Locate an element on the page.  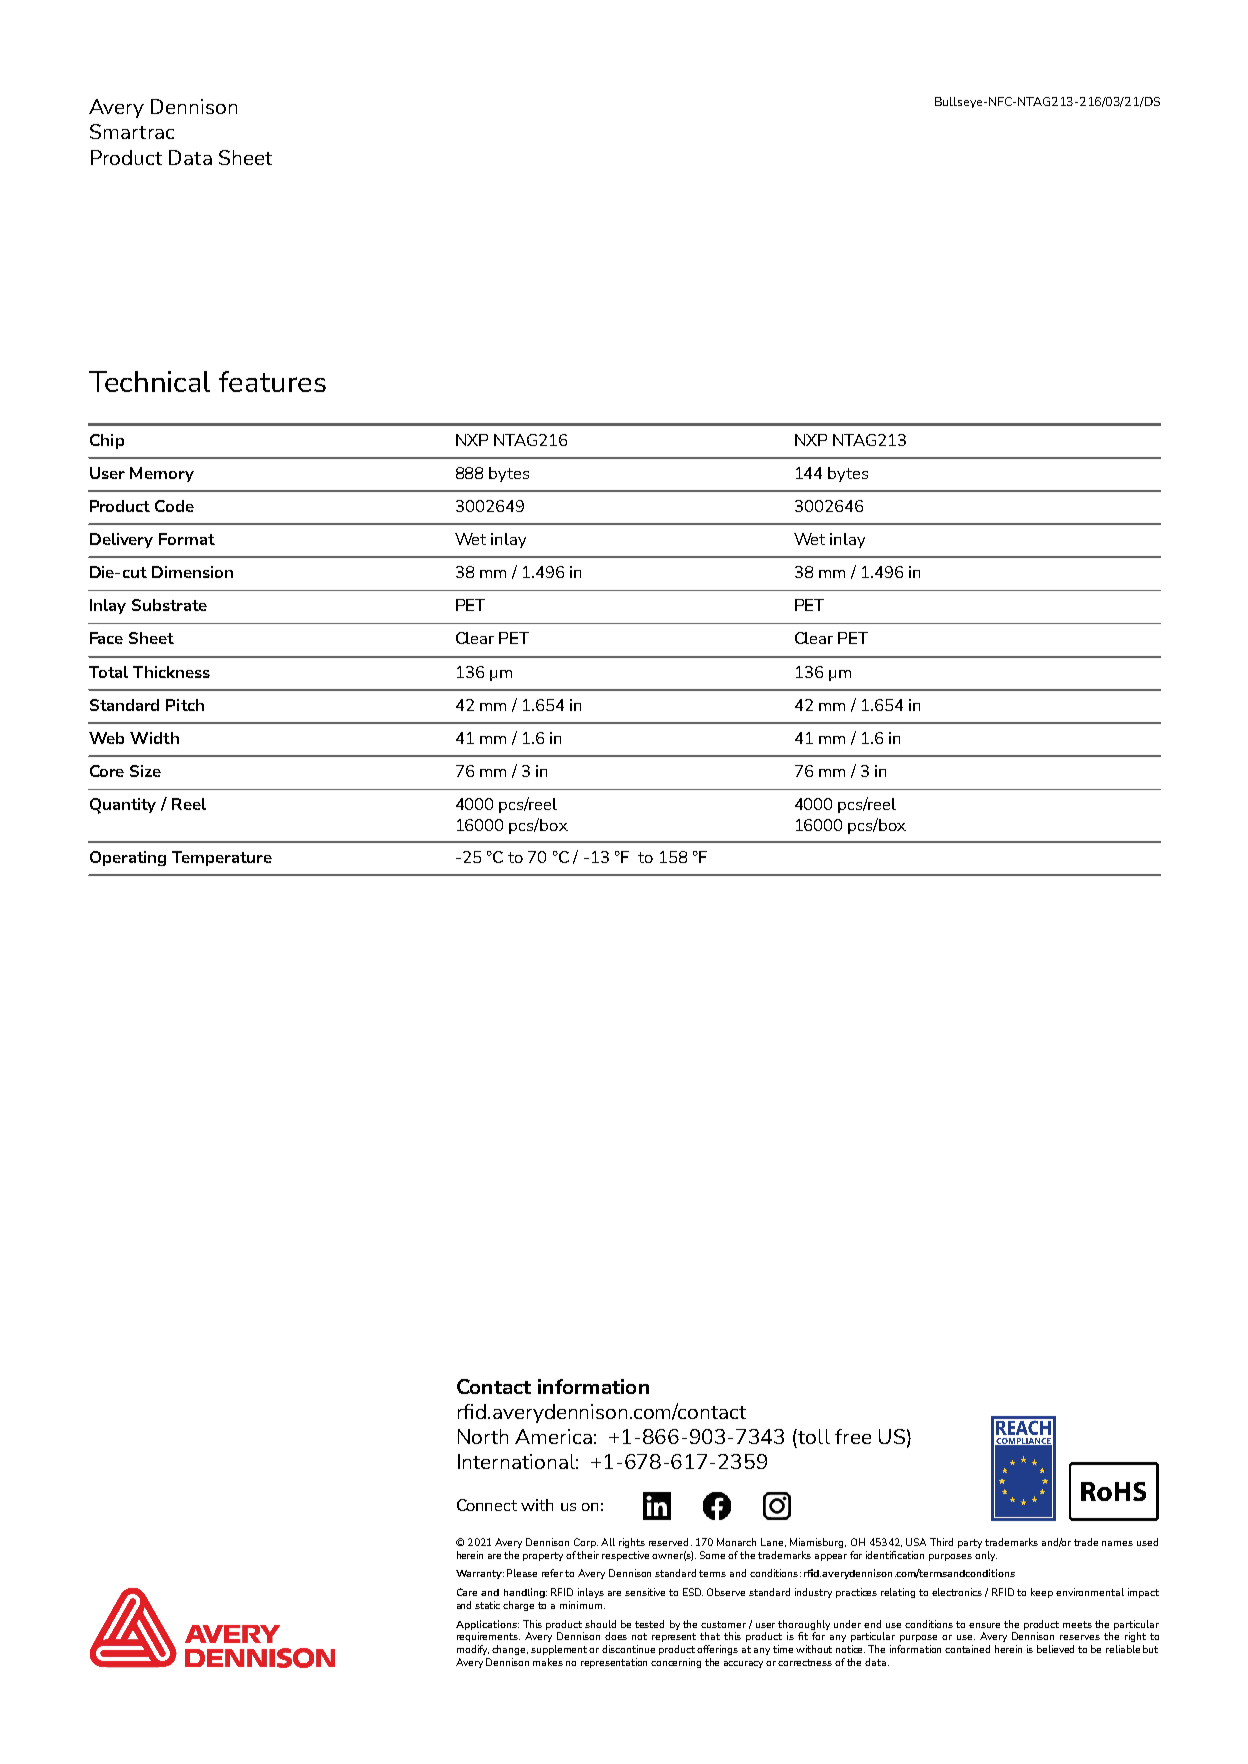
features is located at coordinates (272, 381).
